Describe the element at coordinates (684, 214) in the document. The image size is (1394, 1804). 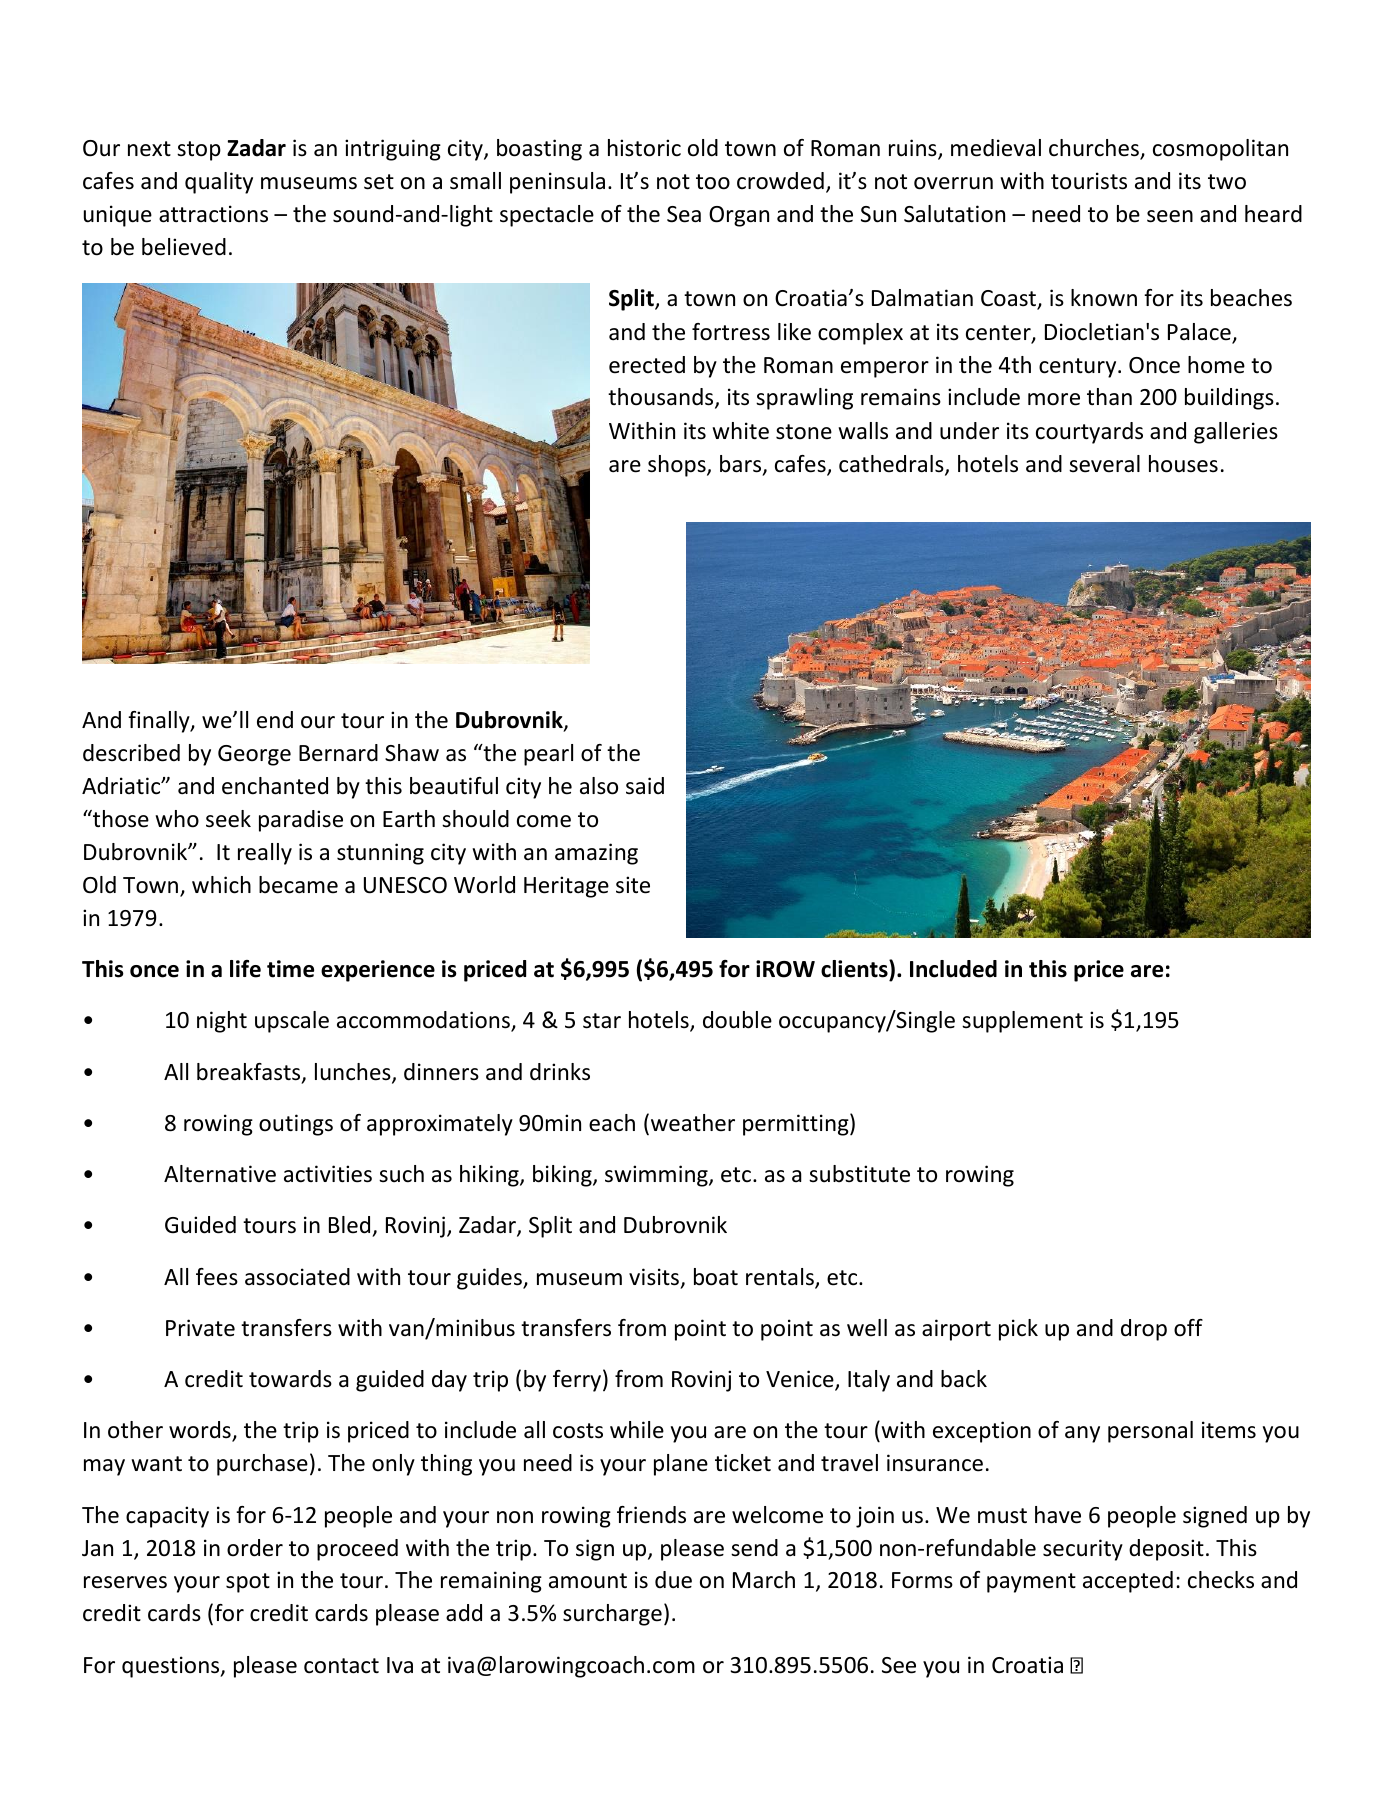
I see `Sea` at that location.
